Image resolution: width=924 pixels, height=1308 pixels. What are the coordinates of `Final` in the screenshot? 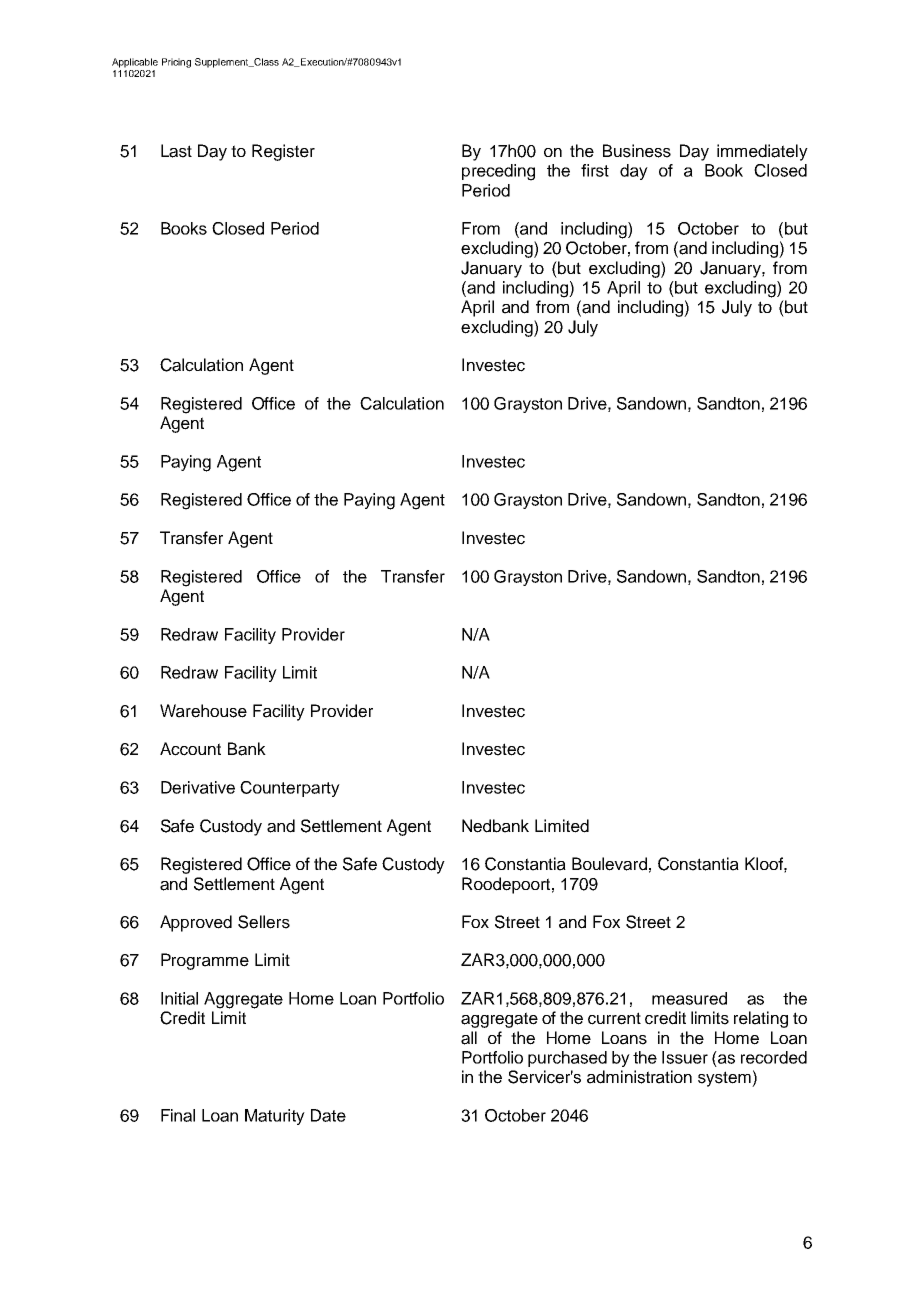 It's located at (178, 1115).
